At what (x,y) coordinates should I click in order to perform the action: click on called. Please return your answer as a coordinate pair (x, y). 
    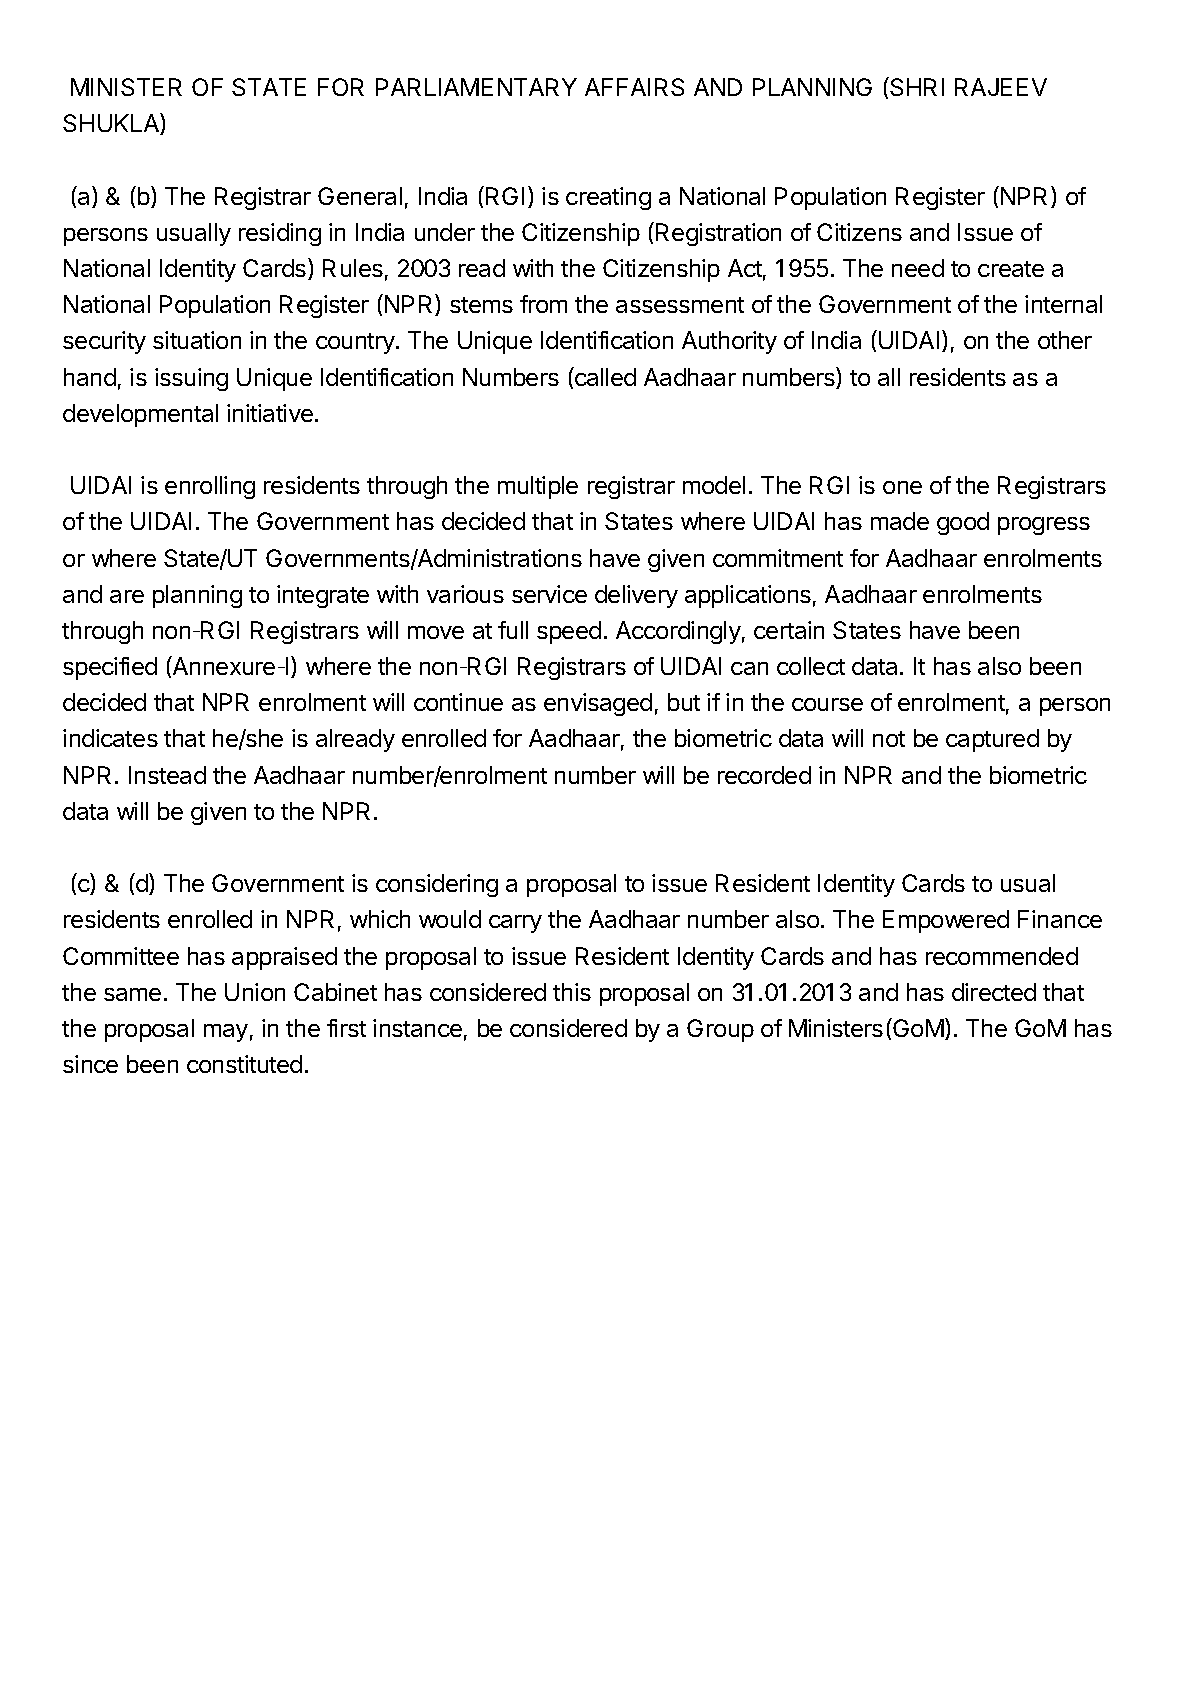
    Looking at the image, I should click on (604, 376).
